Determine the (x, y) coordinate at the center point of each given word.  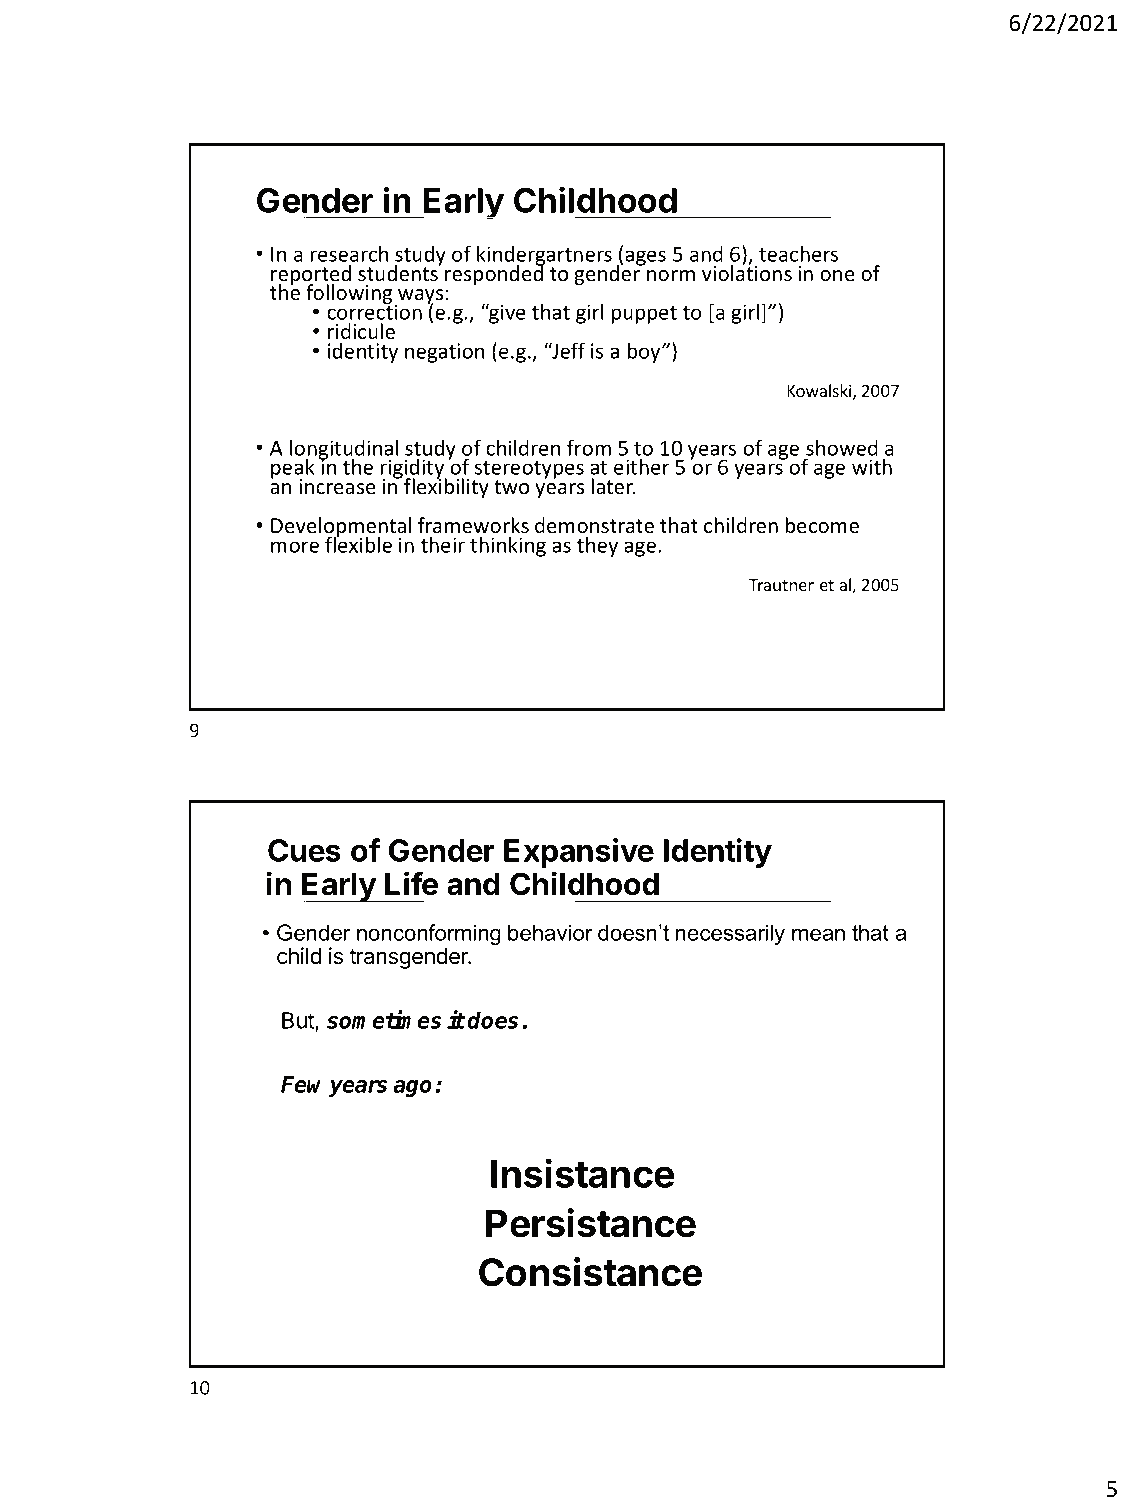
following (349, 295)
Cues (304, 850)
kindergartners (544, 256)
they (597, 546)
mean (818, 934)
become (822, 525)
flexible (358, 543)
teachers (798, 253)
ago (412, 1088)
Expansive (579, 853)
